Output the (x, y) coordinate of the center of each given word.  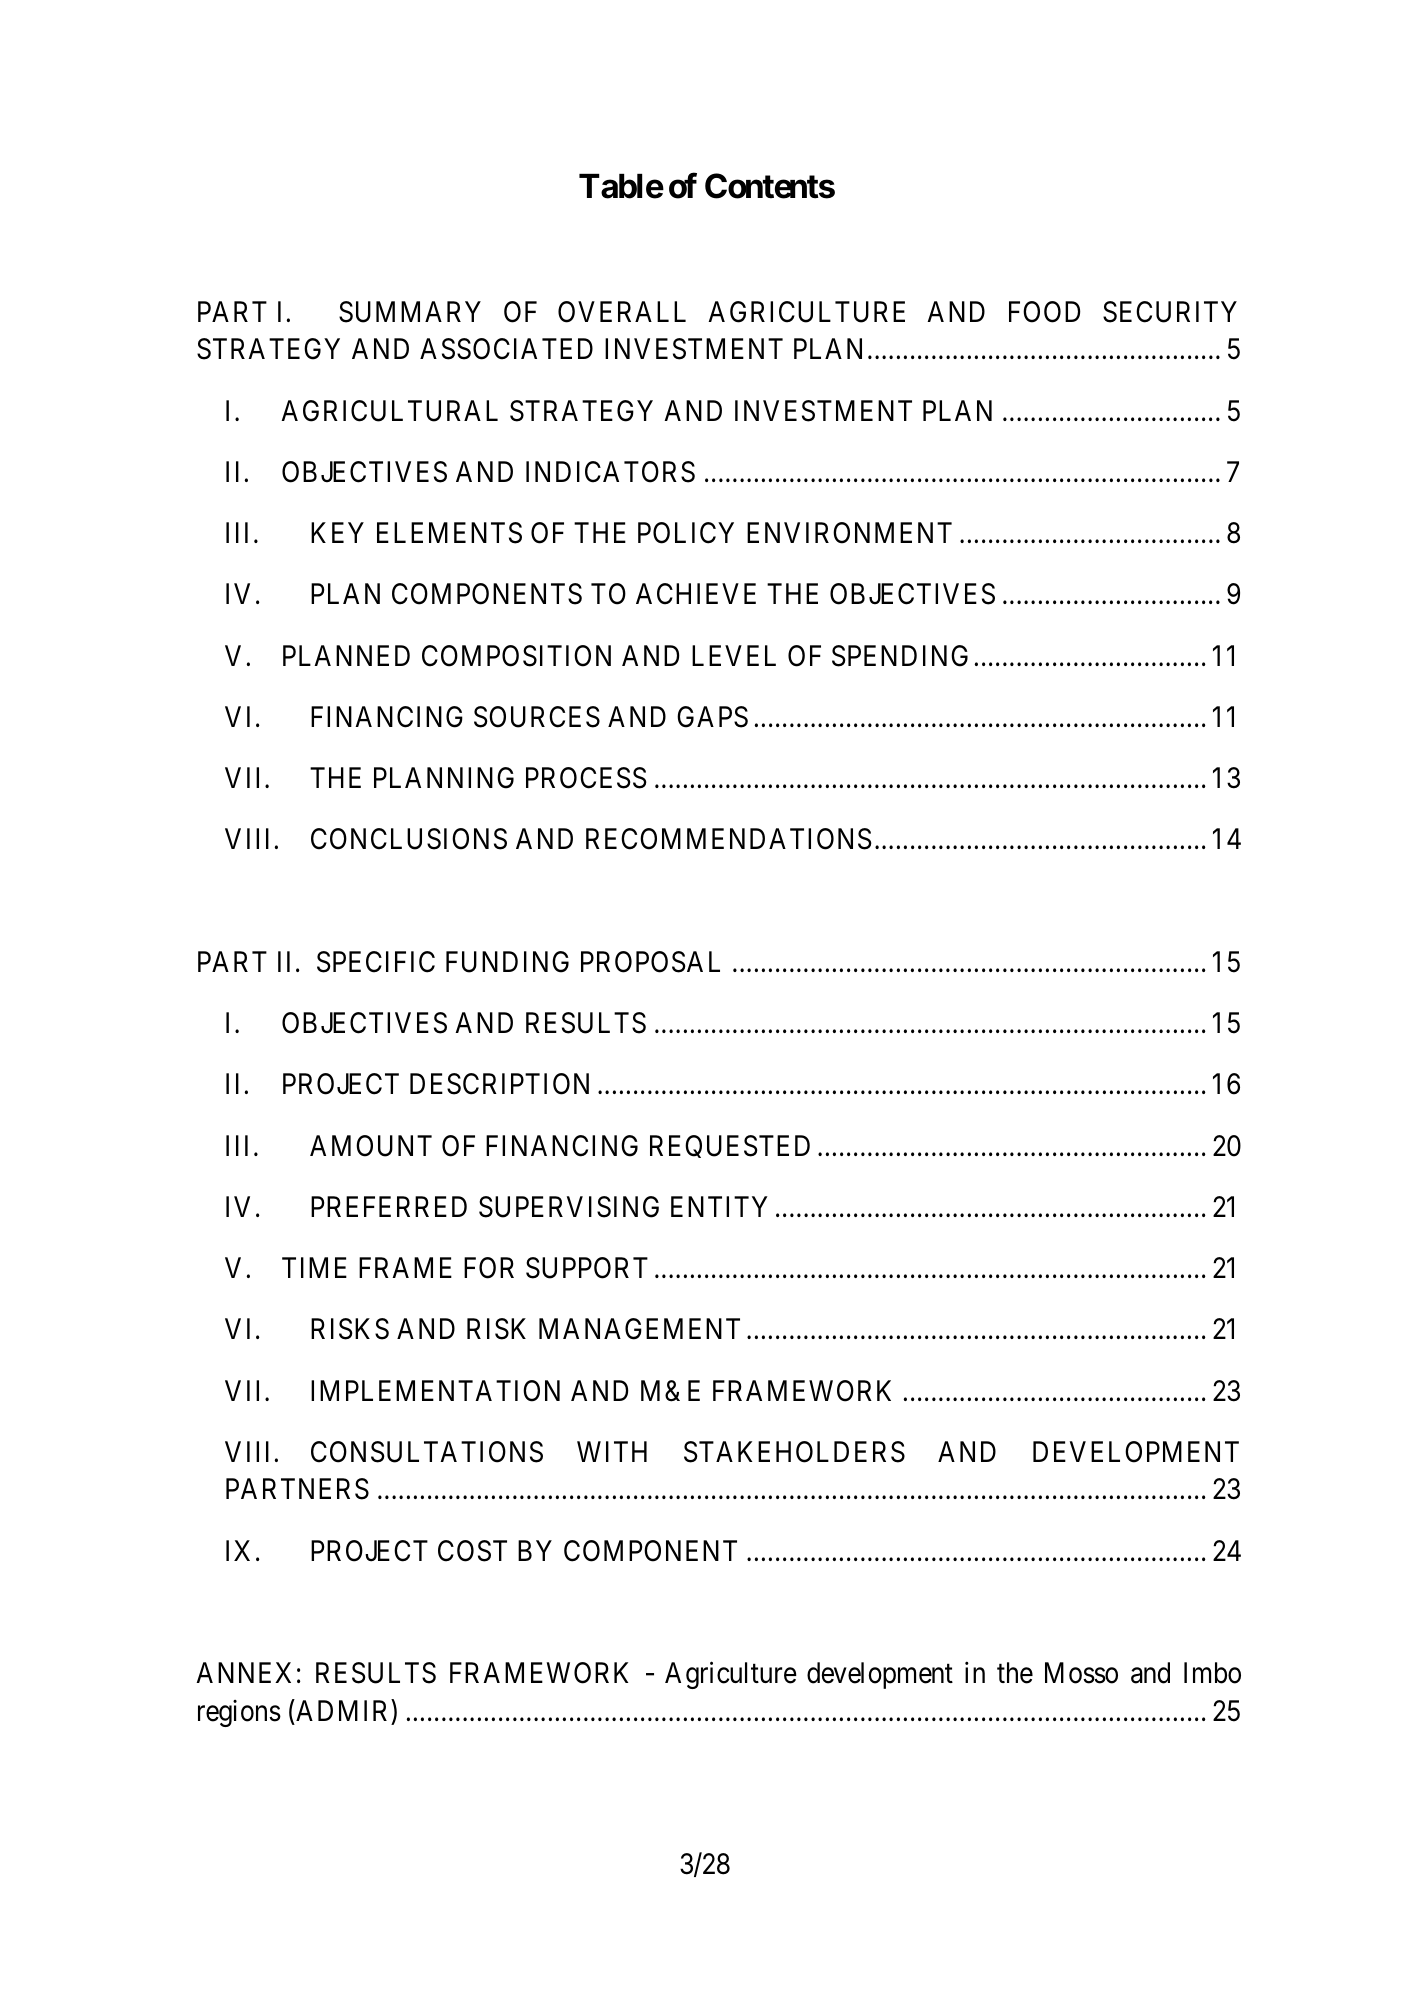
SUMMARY (410, 312)
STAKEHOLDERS (794, 1452)
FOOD (1044, 312)
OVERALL (622, 312)
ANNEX (243, 1672)
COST (472, 1551)
